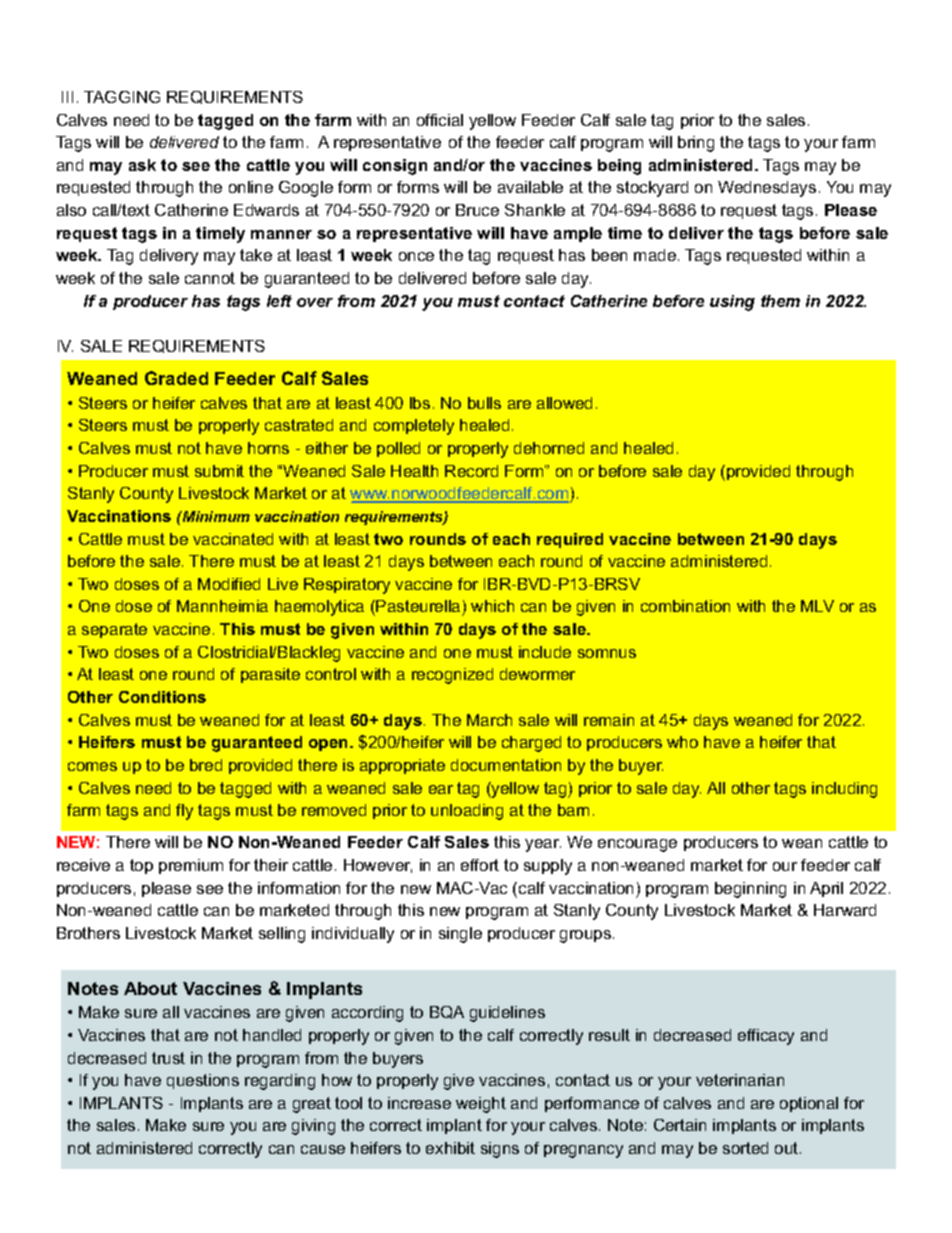  What do you see at coordinates (142, 165) in the screenshot?
I see `ask` at bounding box center [142, 165].
